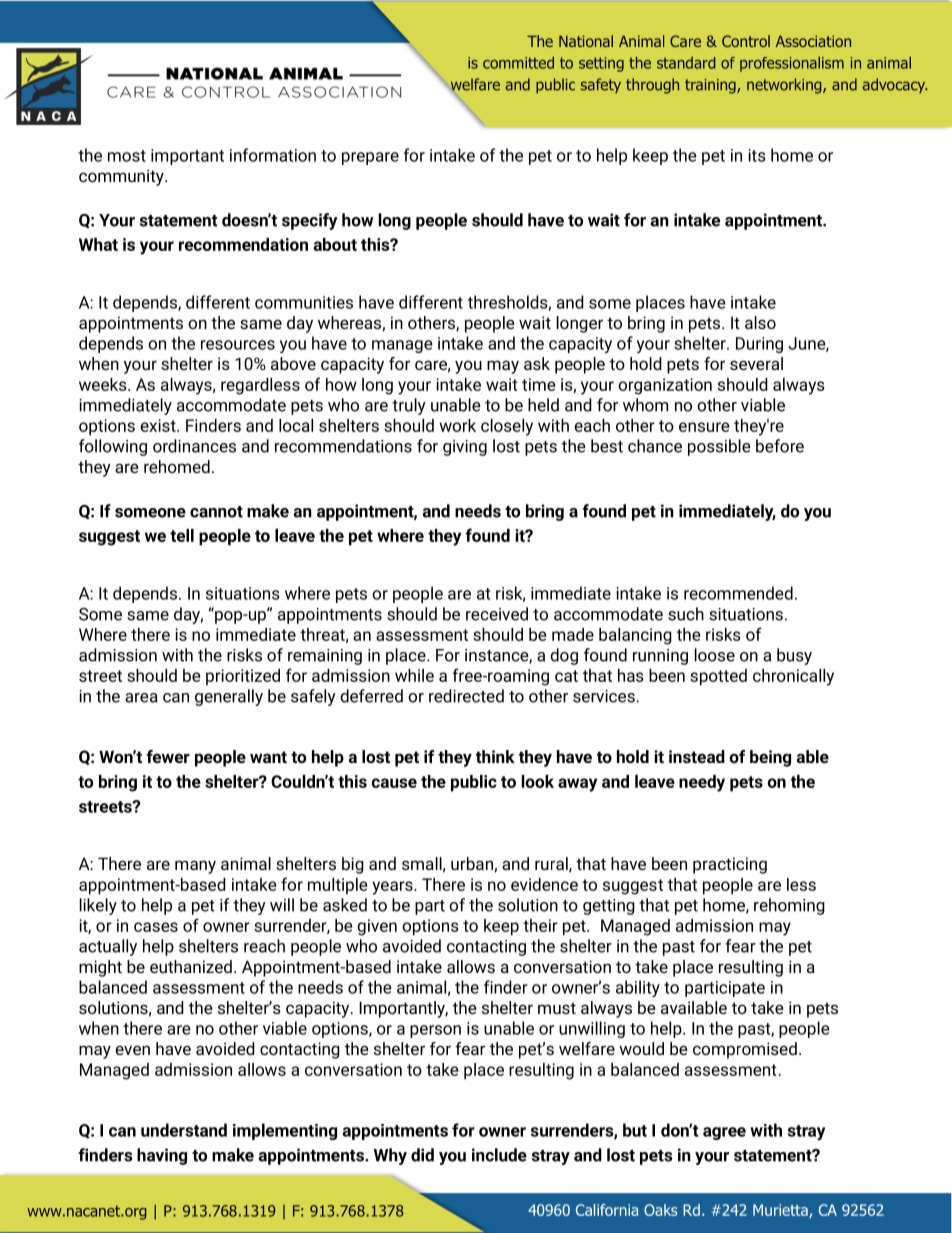 The image size is (952, 1233). Describe the element at coordinates (792, 64) in the page. I see `professionalism` at that location.
